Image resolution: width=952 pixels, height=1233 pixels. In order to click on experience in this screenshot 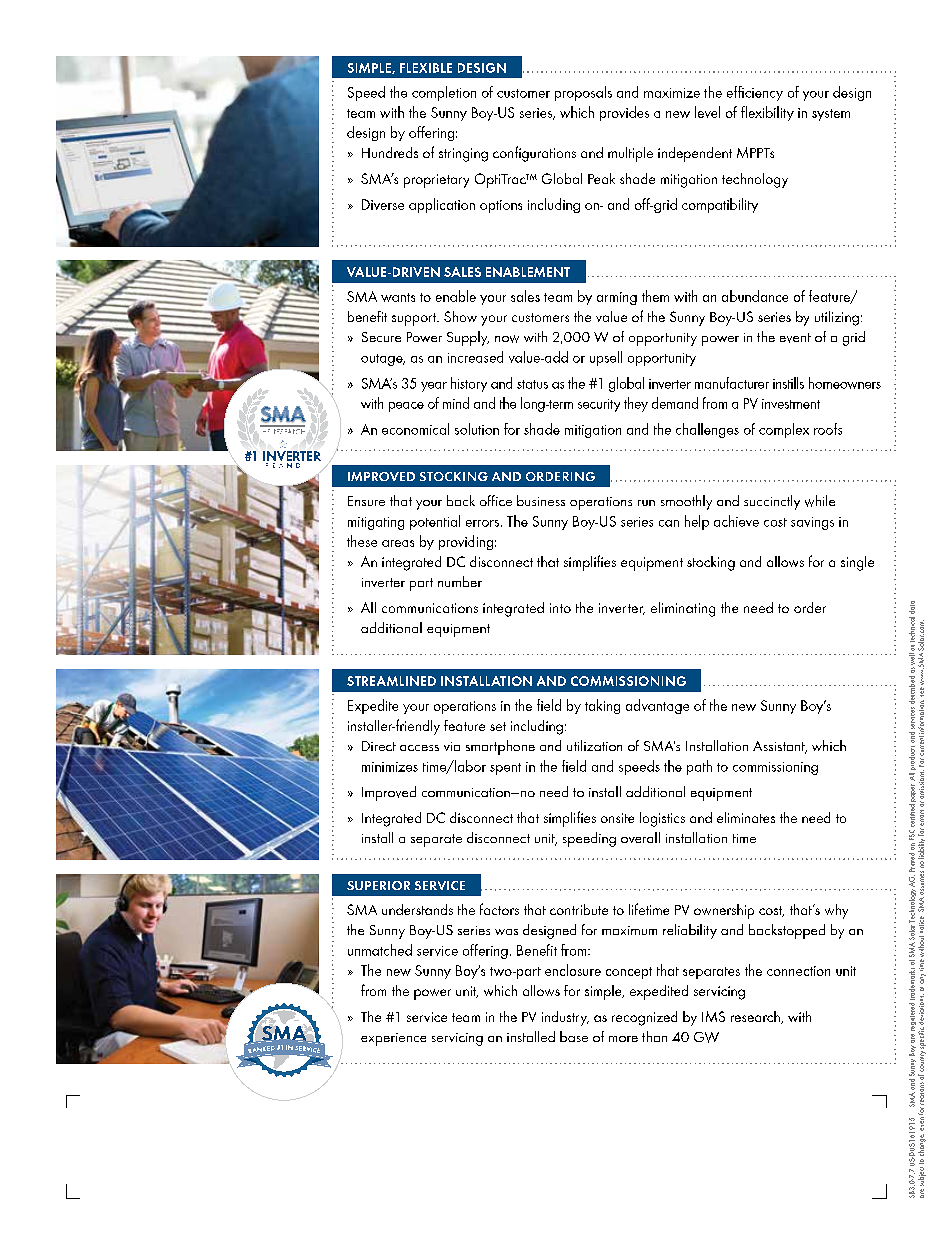, I will do `click(393, 1039)`.
